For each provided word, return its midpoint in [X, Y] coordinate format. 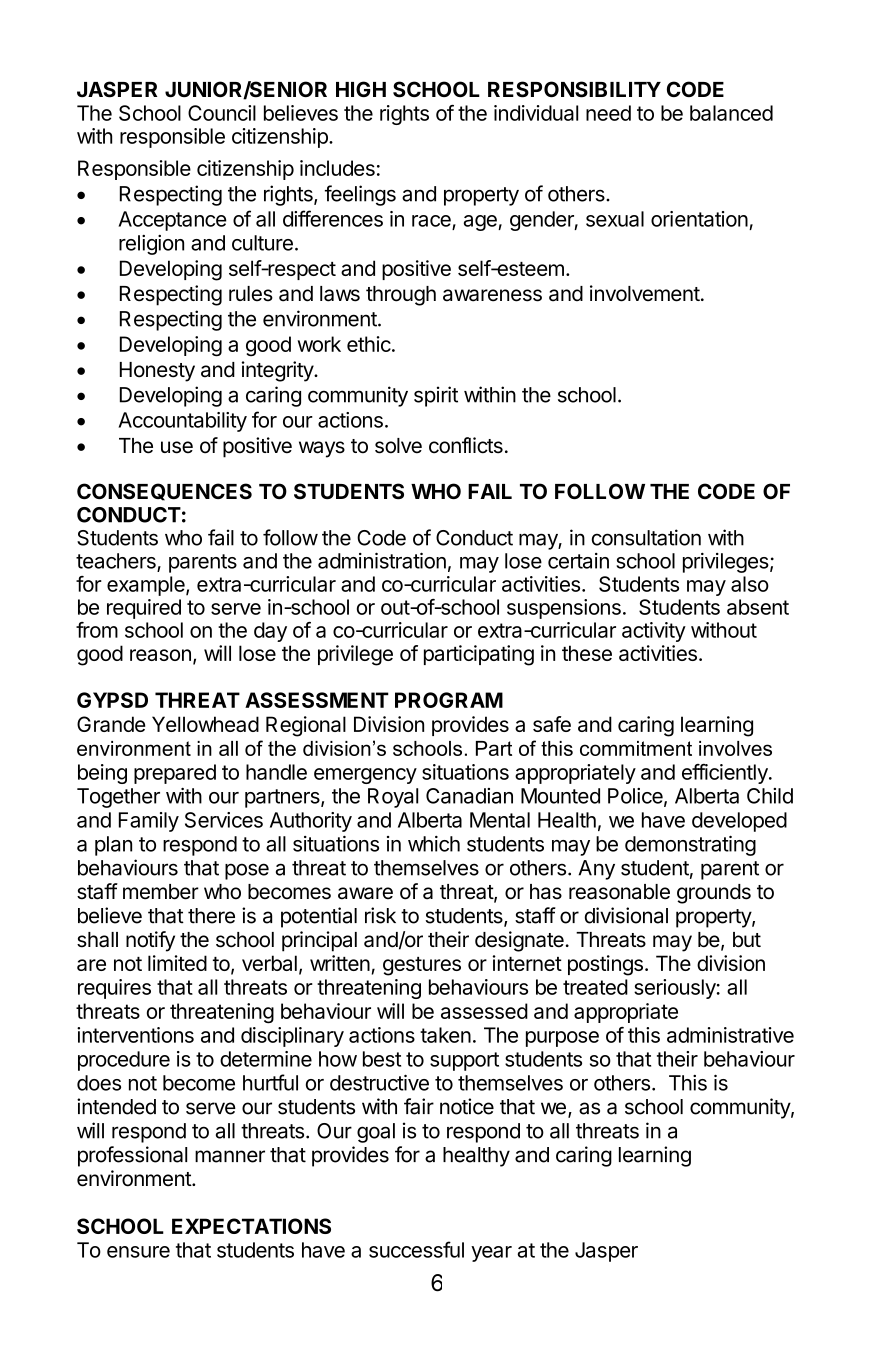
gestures [422, 966]
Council [222, 113]
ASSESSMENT [317, 700]
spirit [436, 396]
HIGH [361, 89]
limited [177, 963]
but [747, 940]
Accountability [182, 422]
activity [654, 632]
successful [416, 1249]
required [144, 609]
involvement [645, 293]
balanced [731, 113]
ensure [138, 1252]
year [491, 1254]
